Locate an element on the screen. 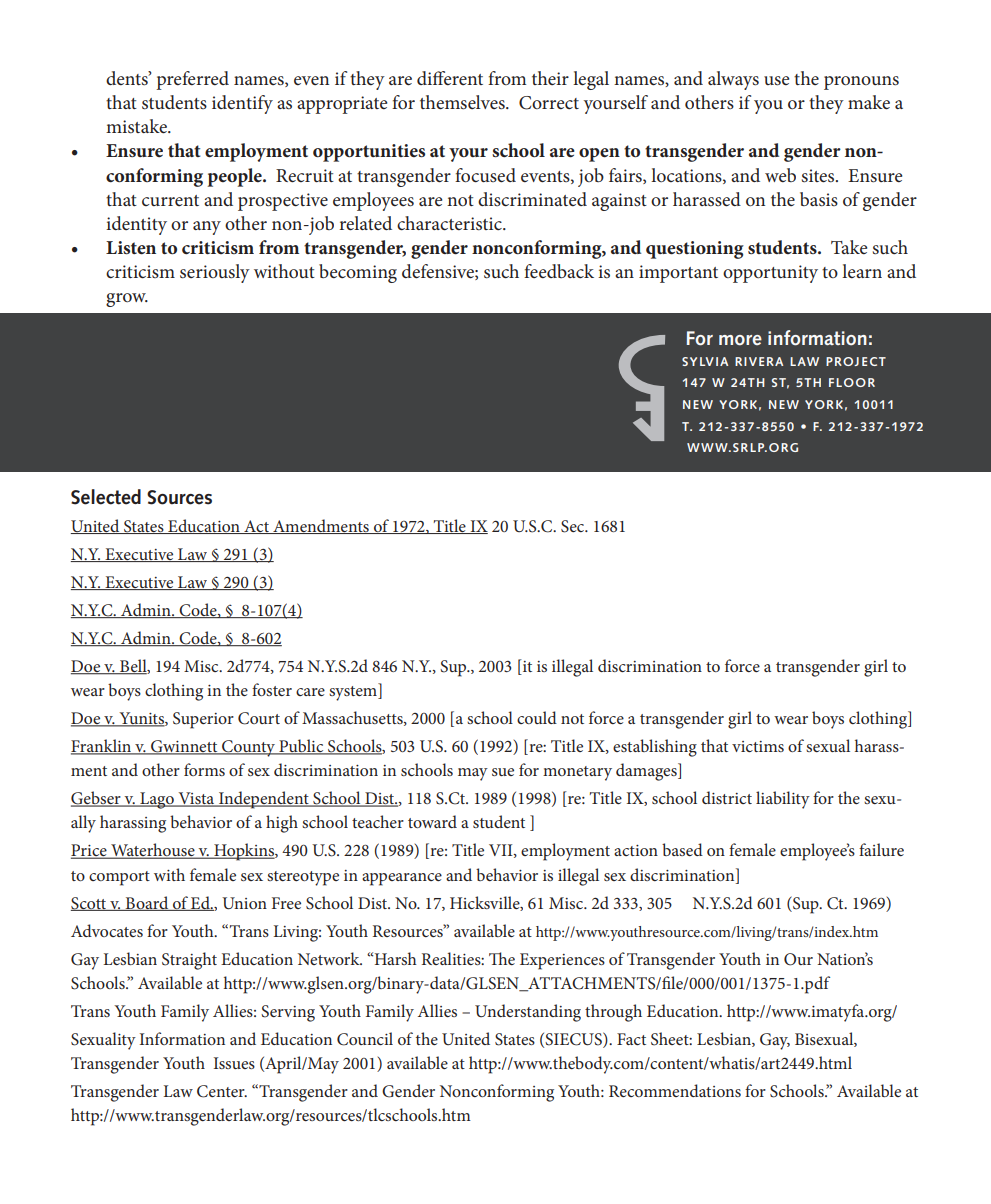 This screenshot has width=991, height=1204. grow is located at coordinates (127, 300).
